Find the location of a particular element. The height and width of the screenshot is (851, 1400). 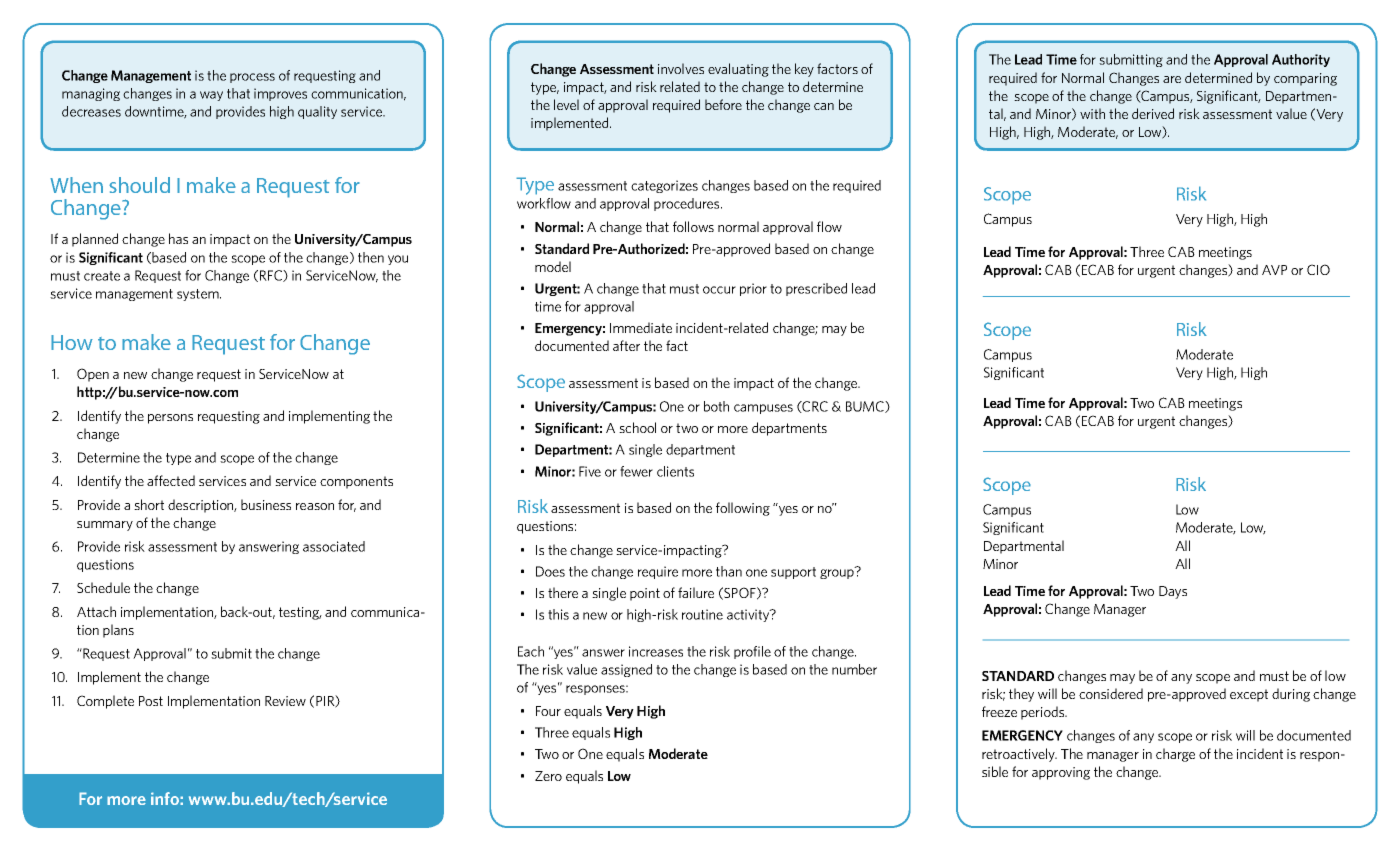

Review is located at coordinates (285, 701).
